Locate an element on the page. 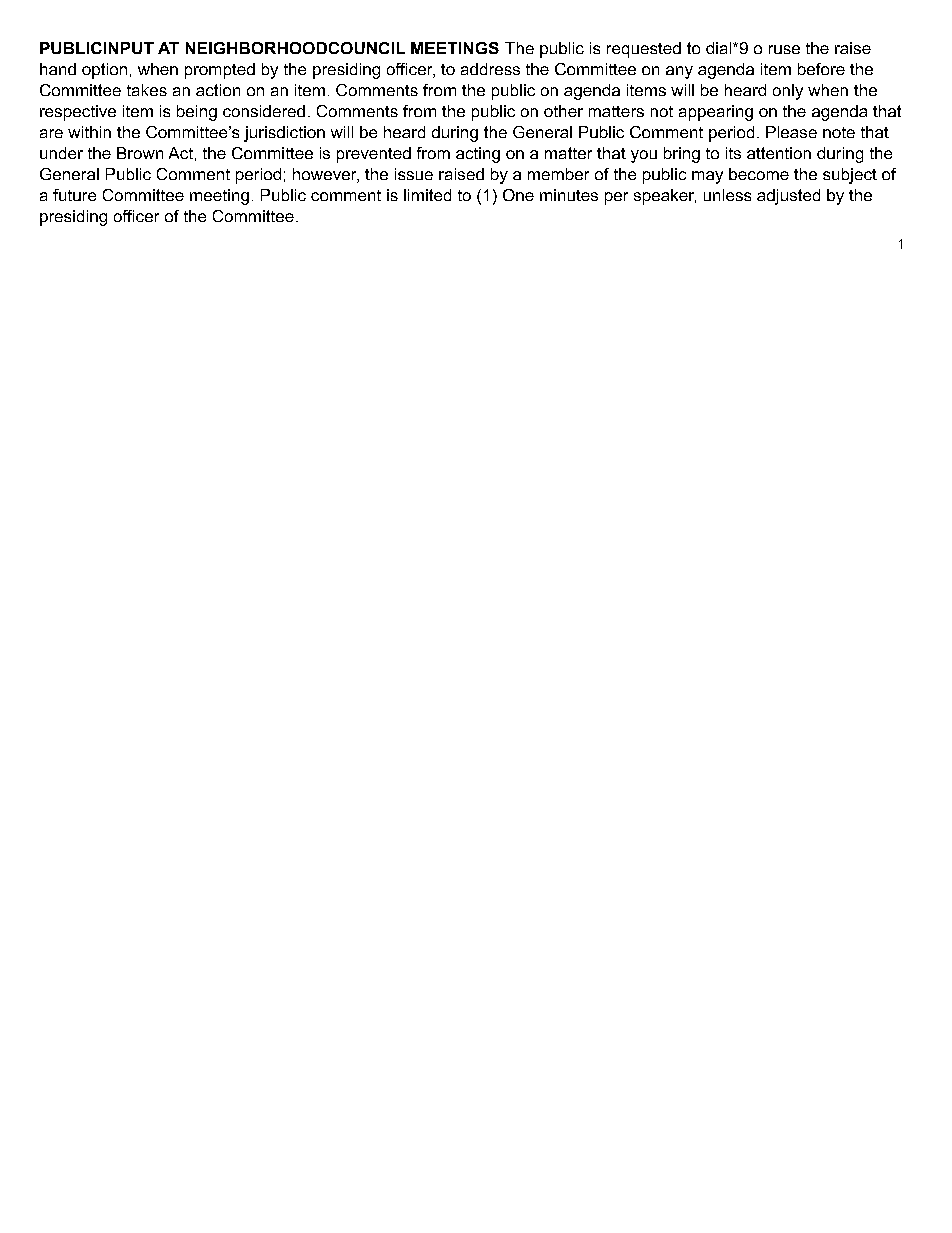  future is located at coordinates (74, 195).
